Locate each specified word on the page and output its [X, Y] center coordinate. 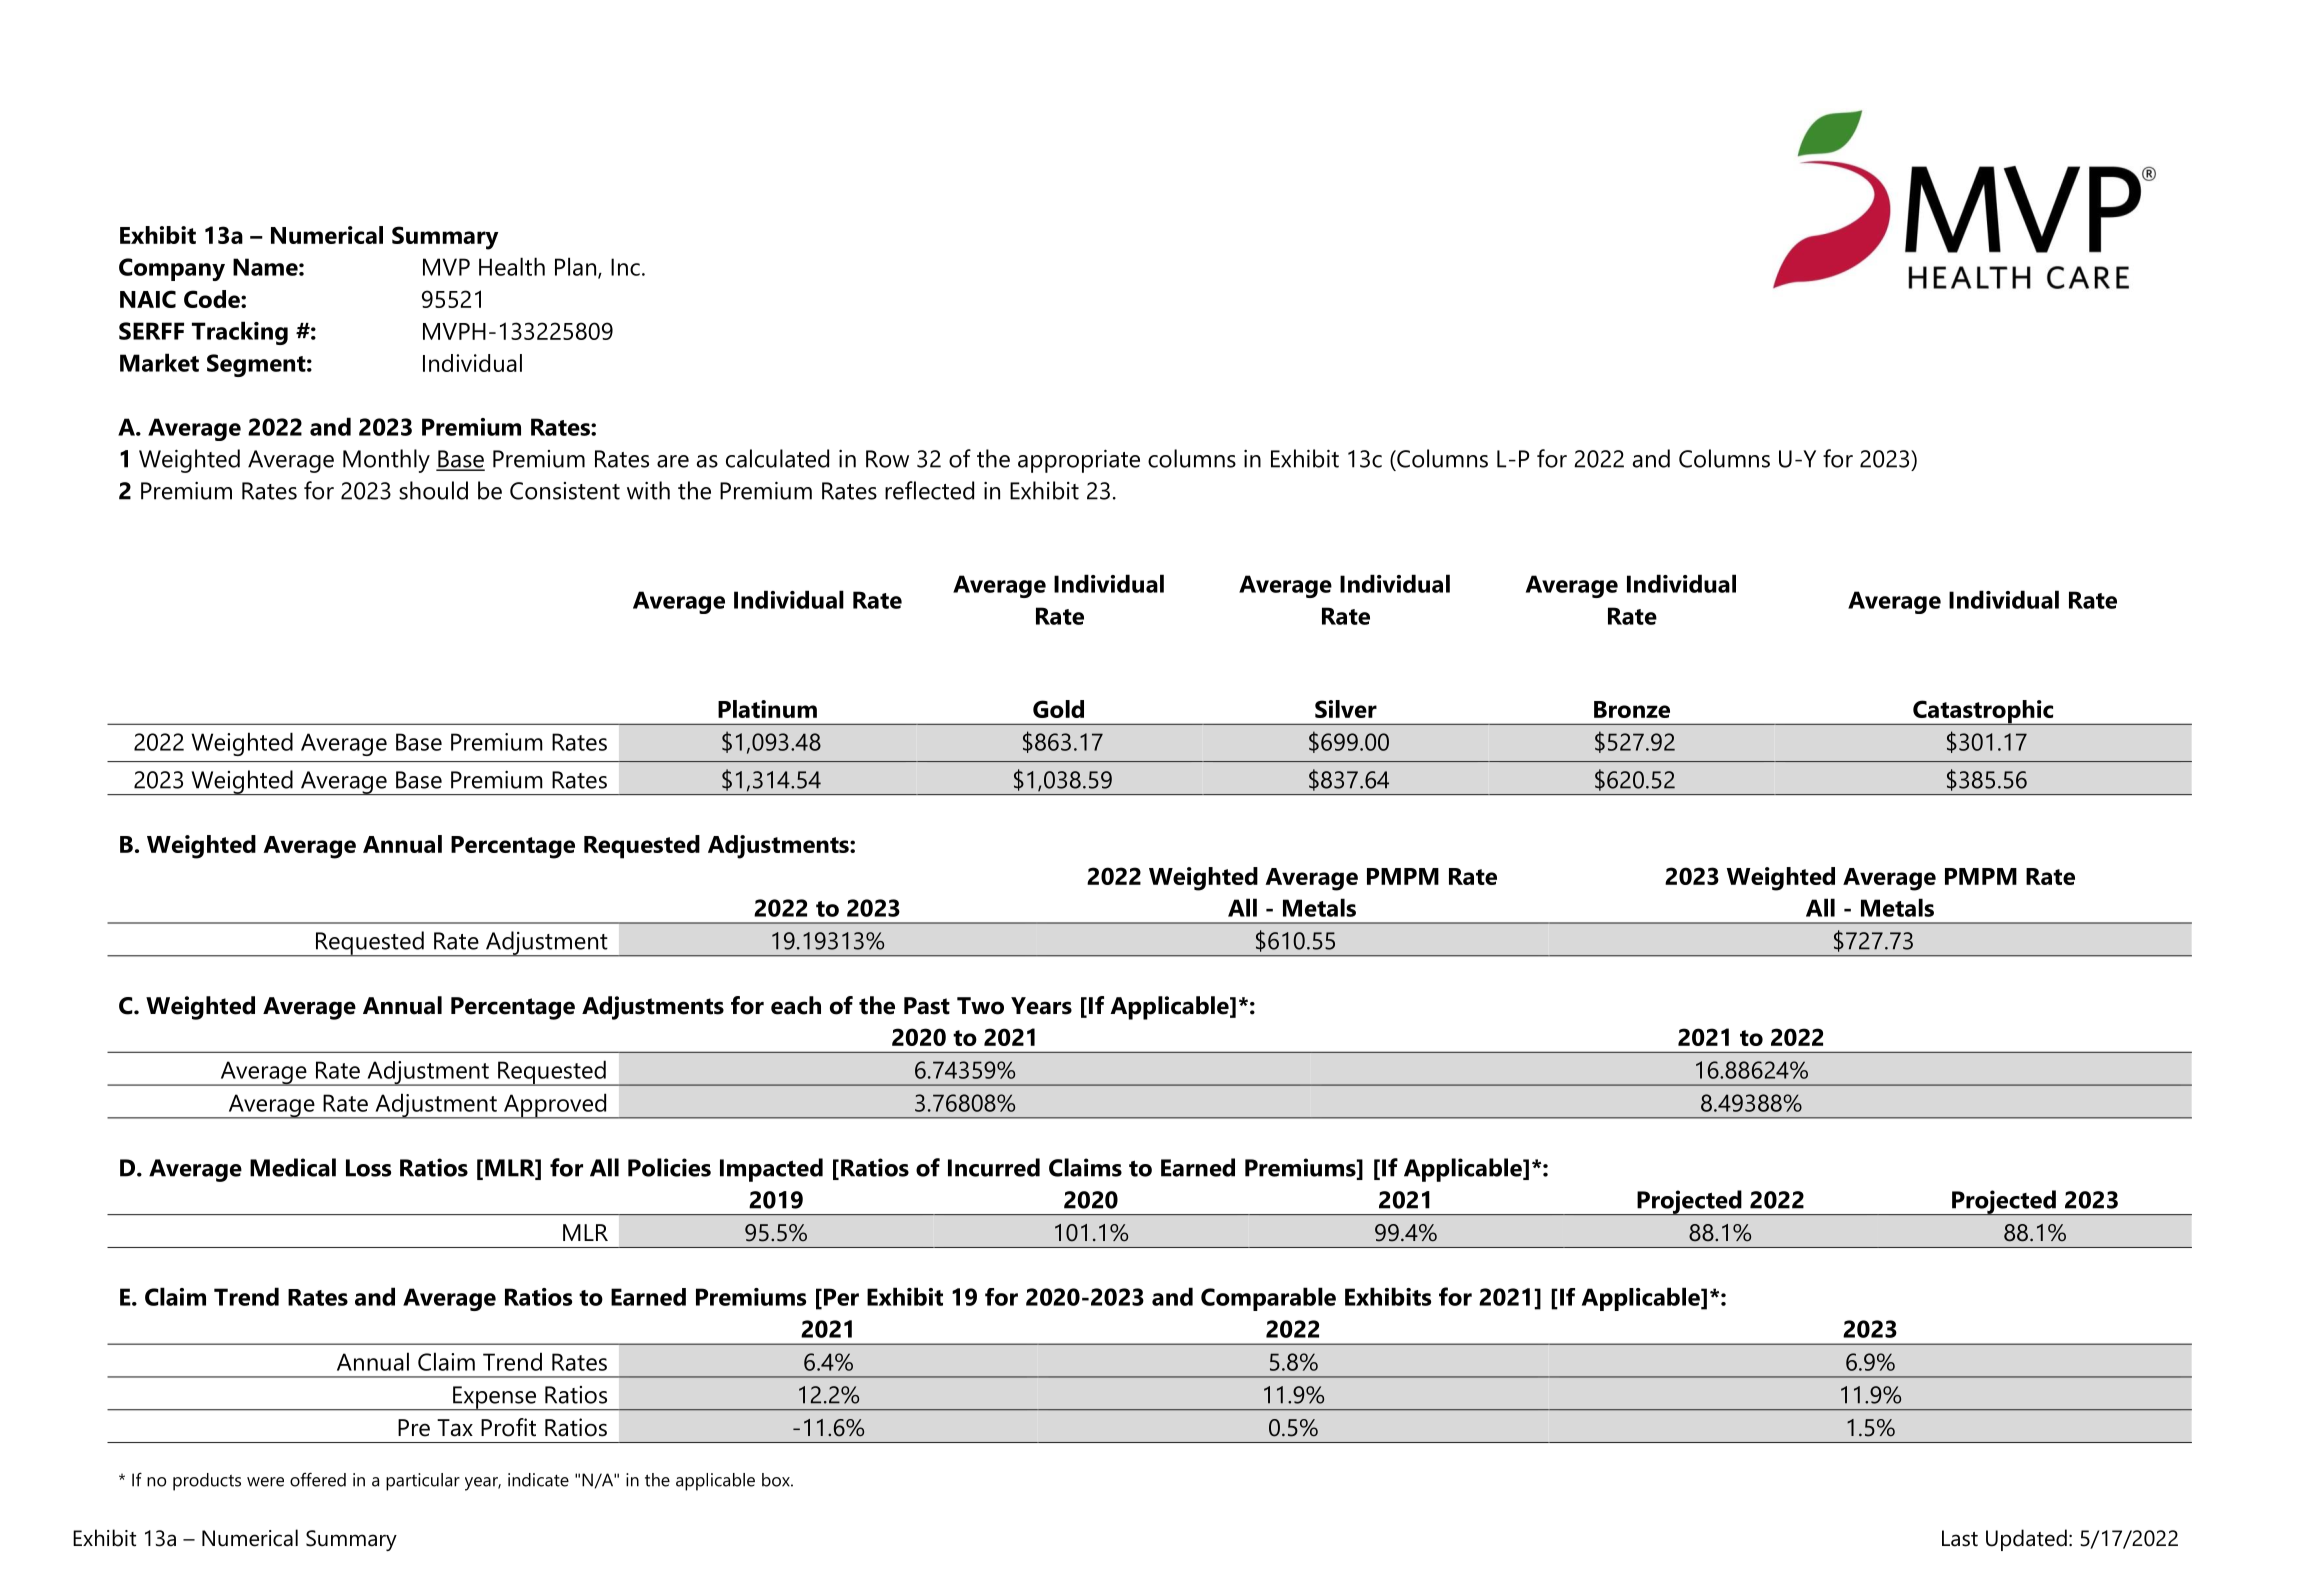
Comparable [1268, 1299]
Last [1960, 1538]
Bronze [1632, 709]
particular [423, 1482]
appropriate [1079, 461]
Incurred [994, 1167]
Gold [1058, 709]
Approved [555, 1106]
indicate [538, 1480]
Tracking [240, 333]
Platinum [767, 709]
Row [887, 459]
